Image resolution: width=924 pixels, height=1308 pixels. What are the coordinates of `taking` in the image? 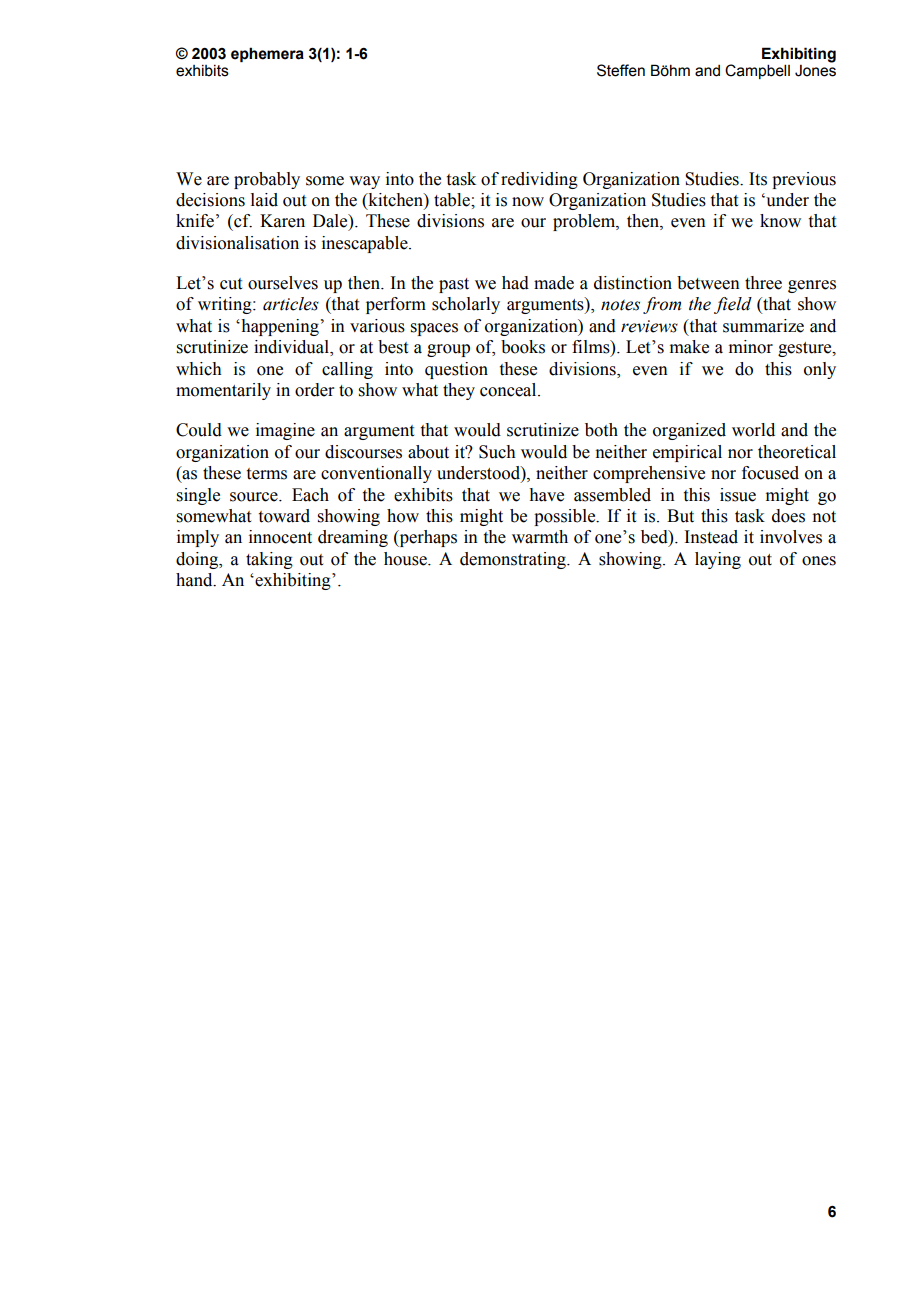 It's located at (269, 560).
